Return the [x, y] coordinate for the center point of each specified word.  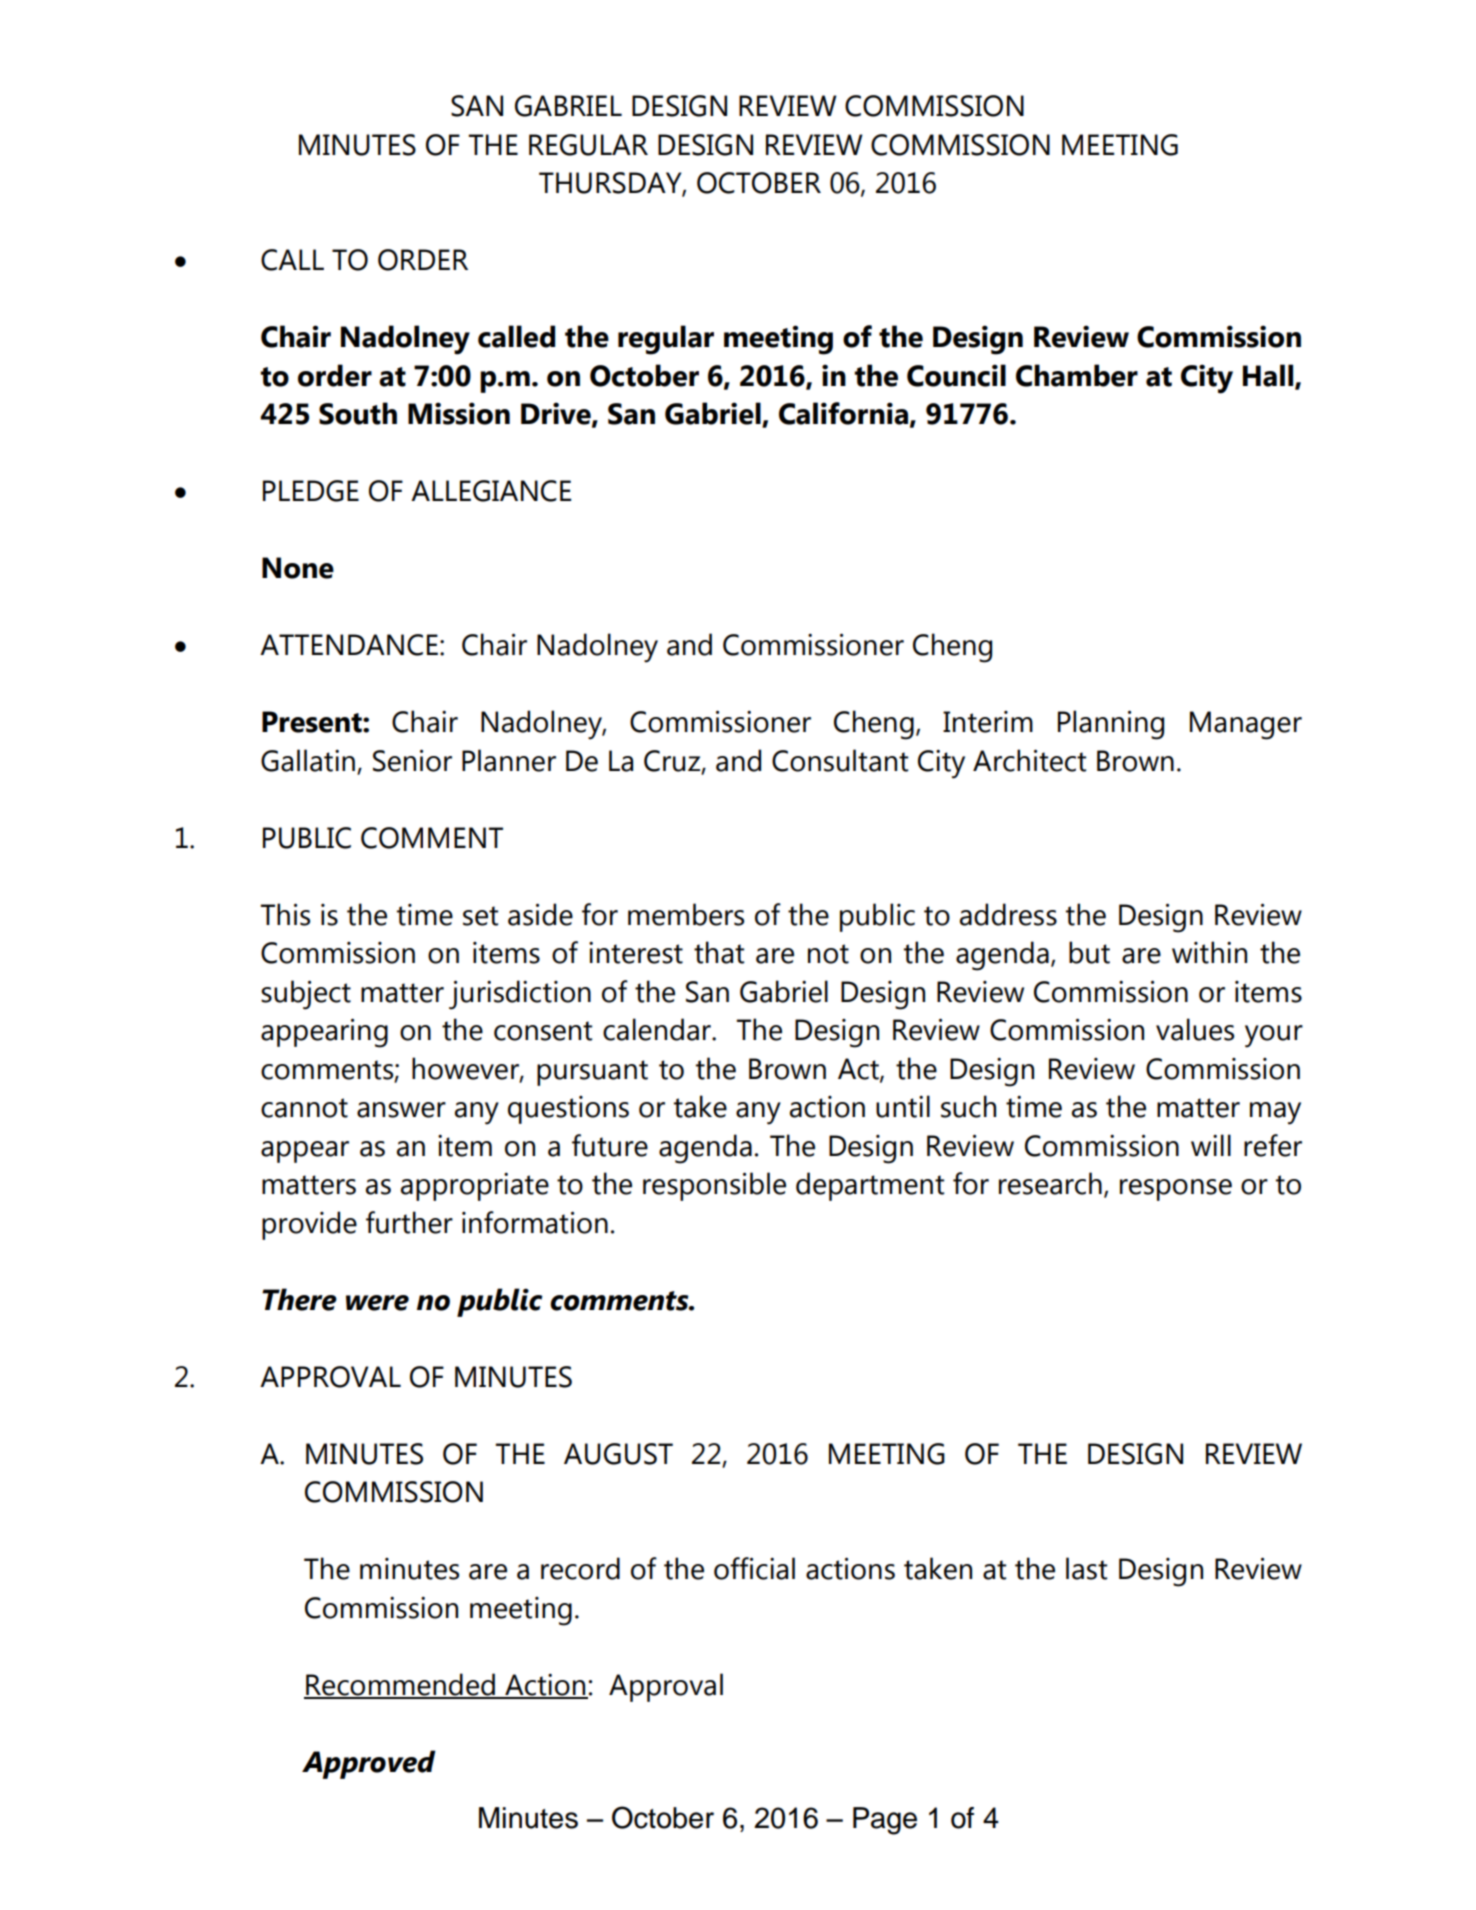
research [1050, 1183]
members [686, 914]
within [1209, 952]
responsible [714, 1186]
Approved [369, 1764]
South [358, 413]
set [480, 916]
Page [885, 1821]
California [843, 413]
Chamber [1077, 375]
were [377, 1303]
